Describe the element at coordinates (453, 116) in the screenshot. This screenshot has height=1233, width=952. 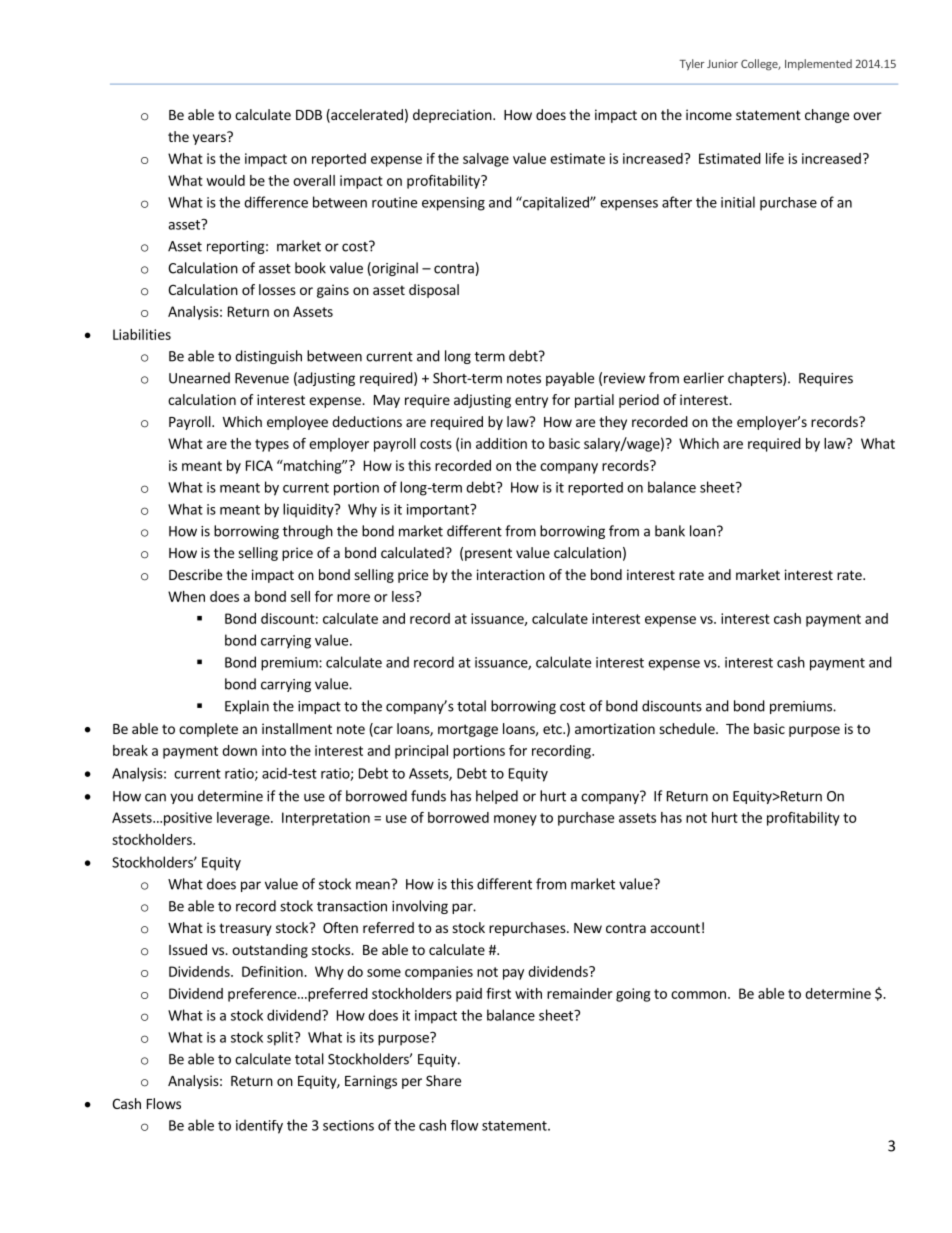
I see `depreciation` at that location.
